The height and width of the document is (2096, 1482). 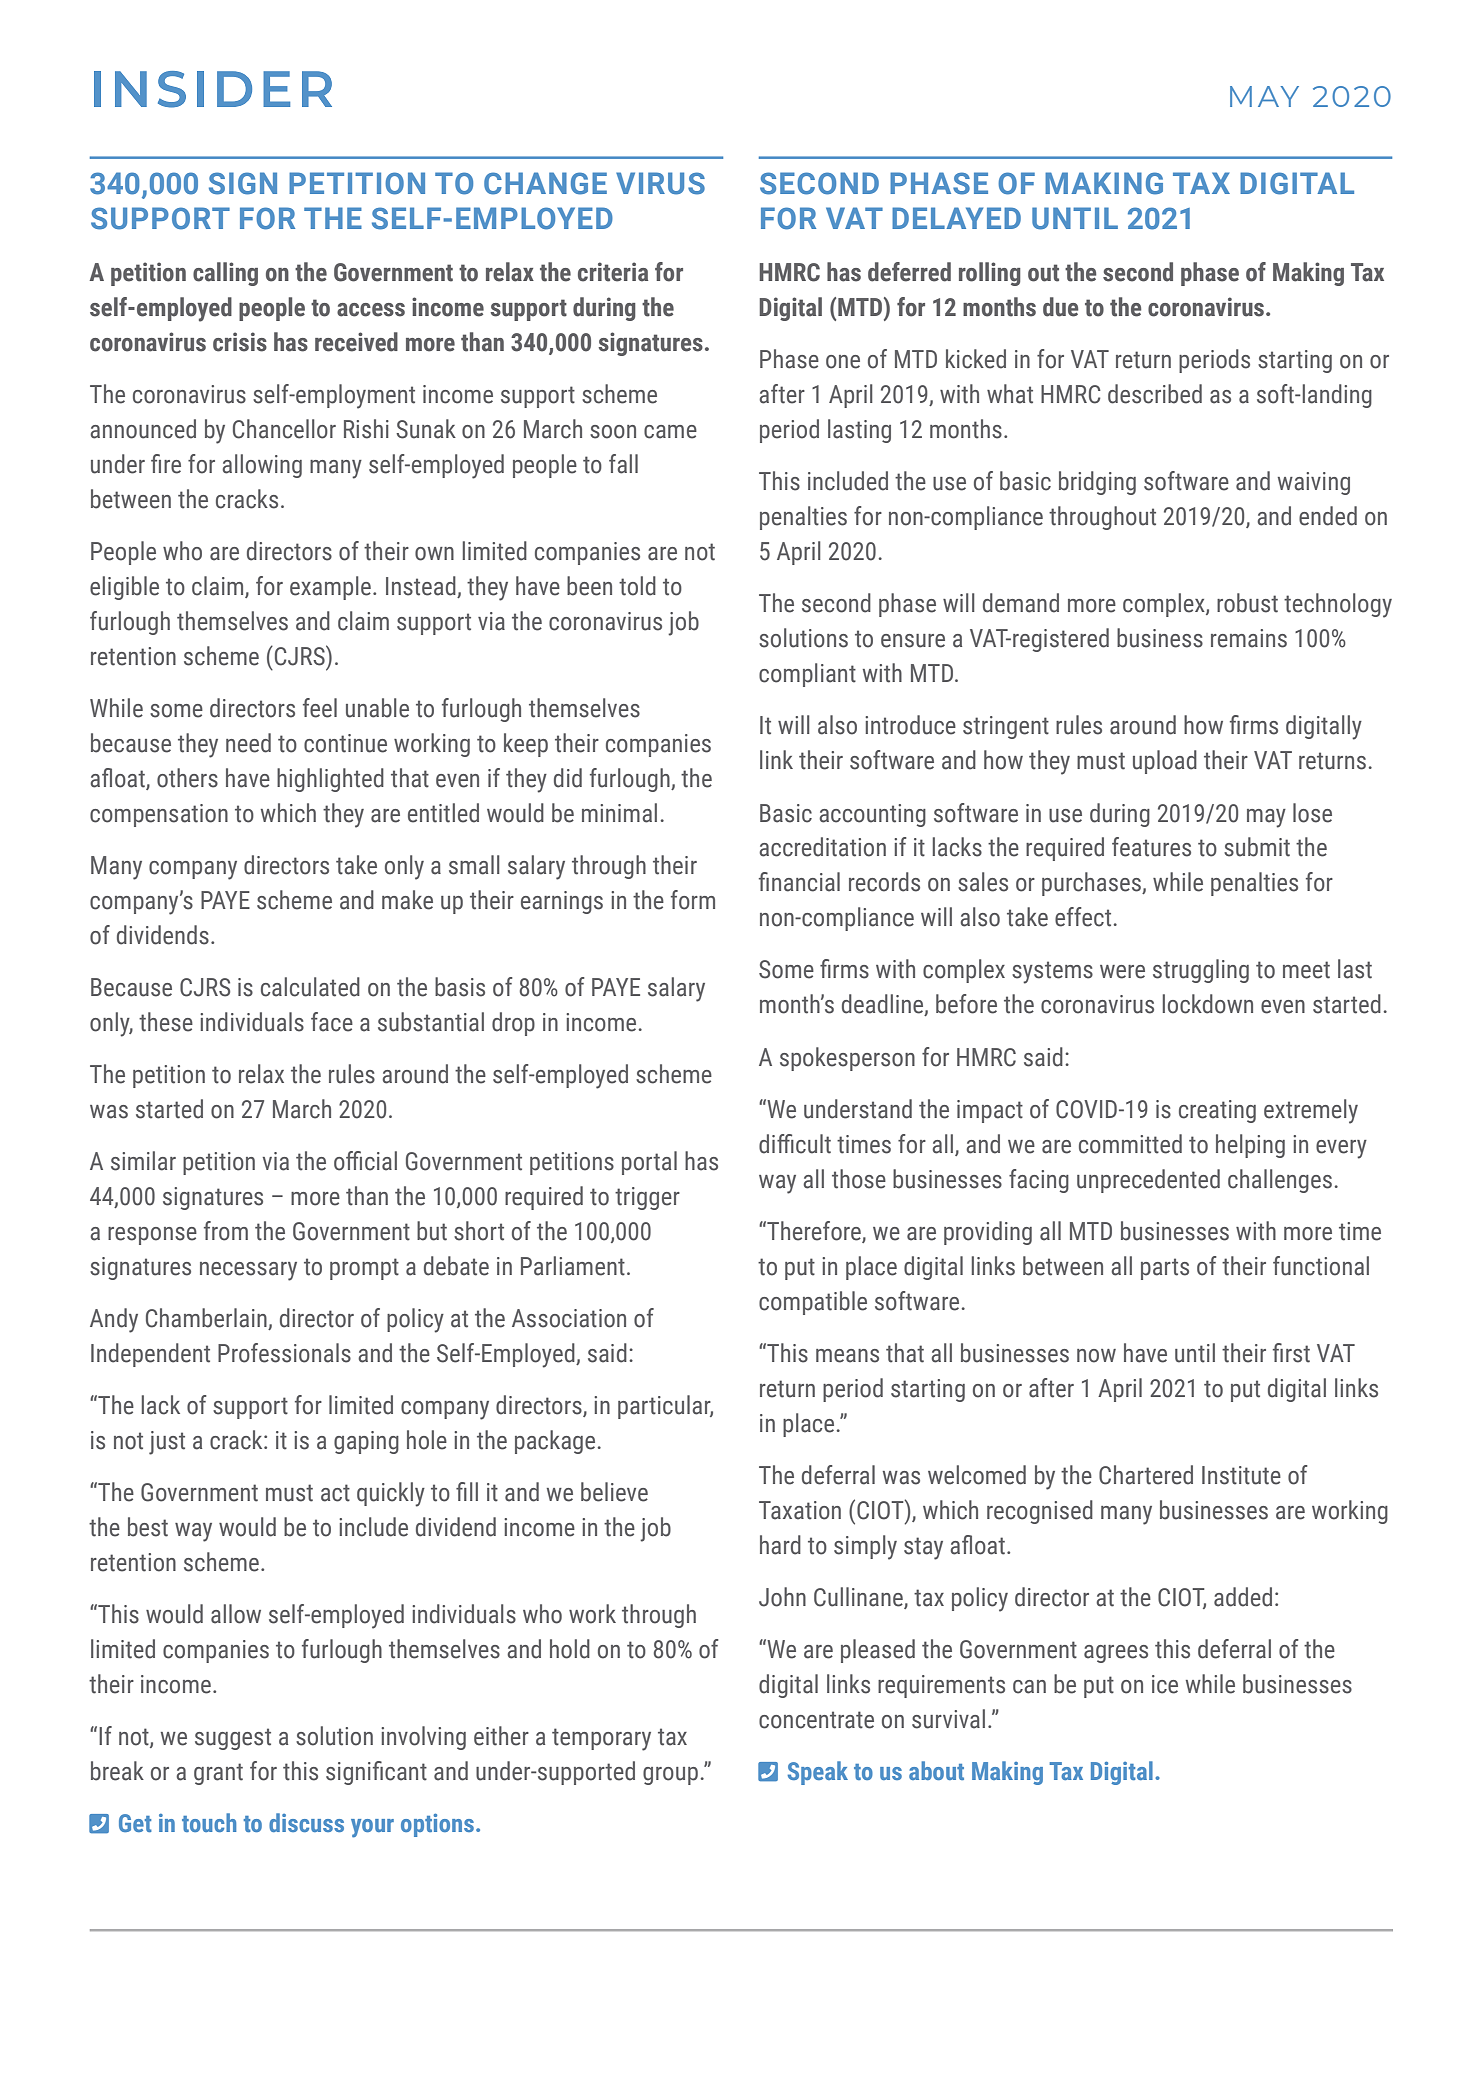 I want to click on now, so click(x=1096, y=1356).
